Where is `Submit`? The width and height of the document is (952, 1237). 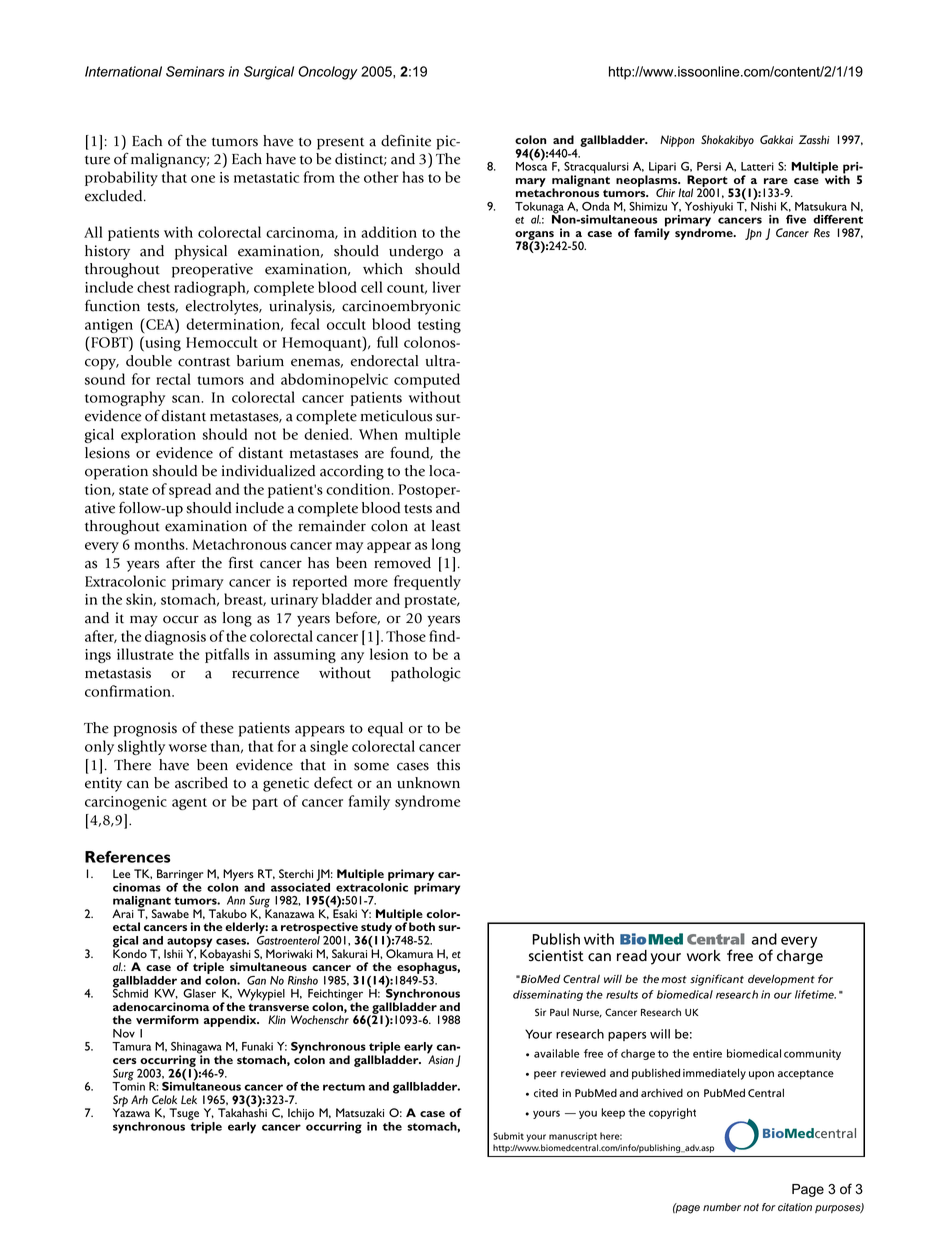 Submit is located at coordinates (508, 1136).
